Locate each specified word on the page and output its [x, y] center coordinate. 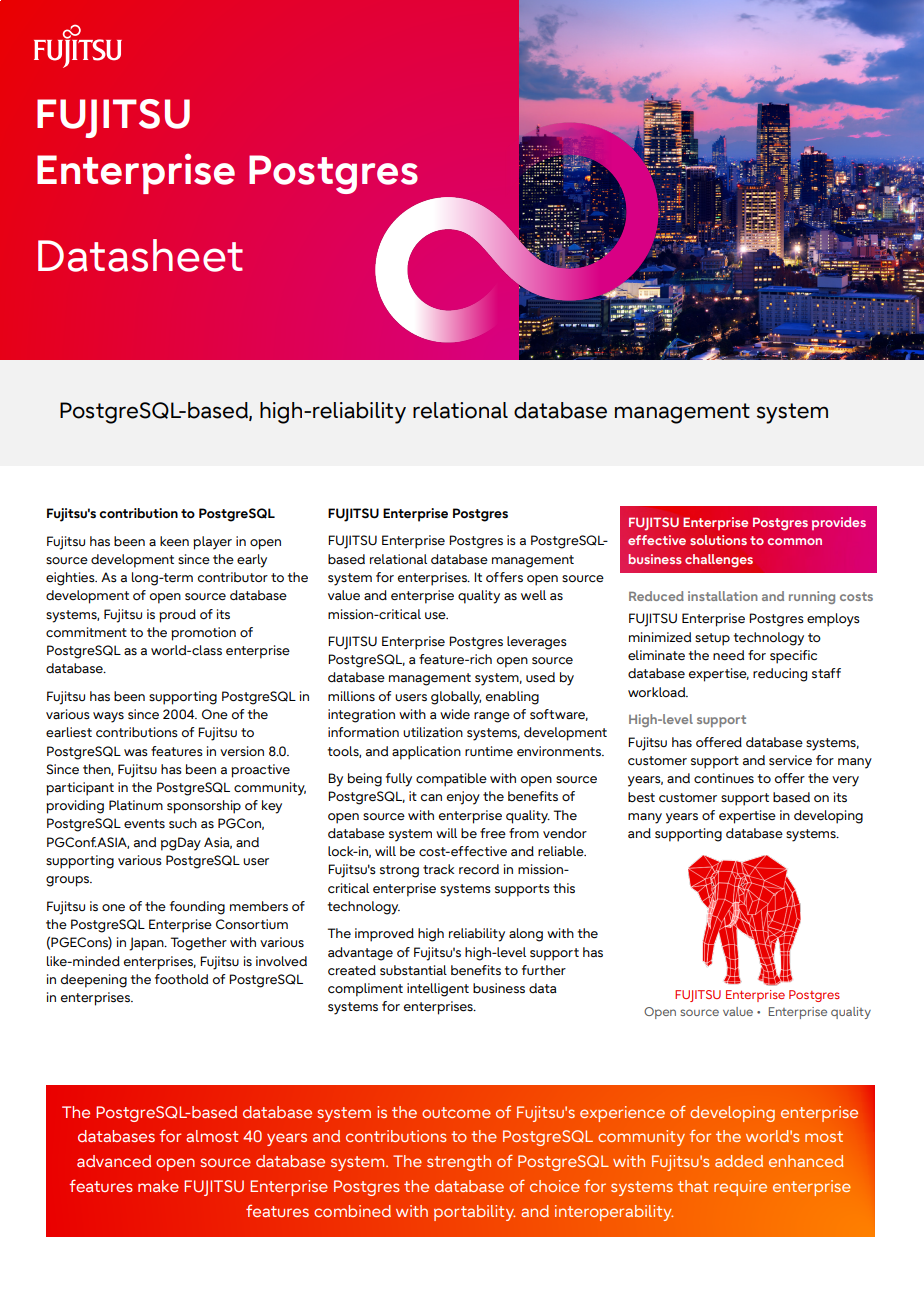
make [158, 1186]
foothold [181, 979]
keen [174, 541]
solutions [718, 540]
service [790, 760]
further [544, 970]
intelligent [438, 990]
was [136, 753]
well [533, 595]
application [426, 753]
